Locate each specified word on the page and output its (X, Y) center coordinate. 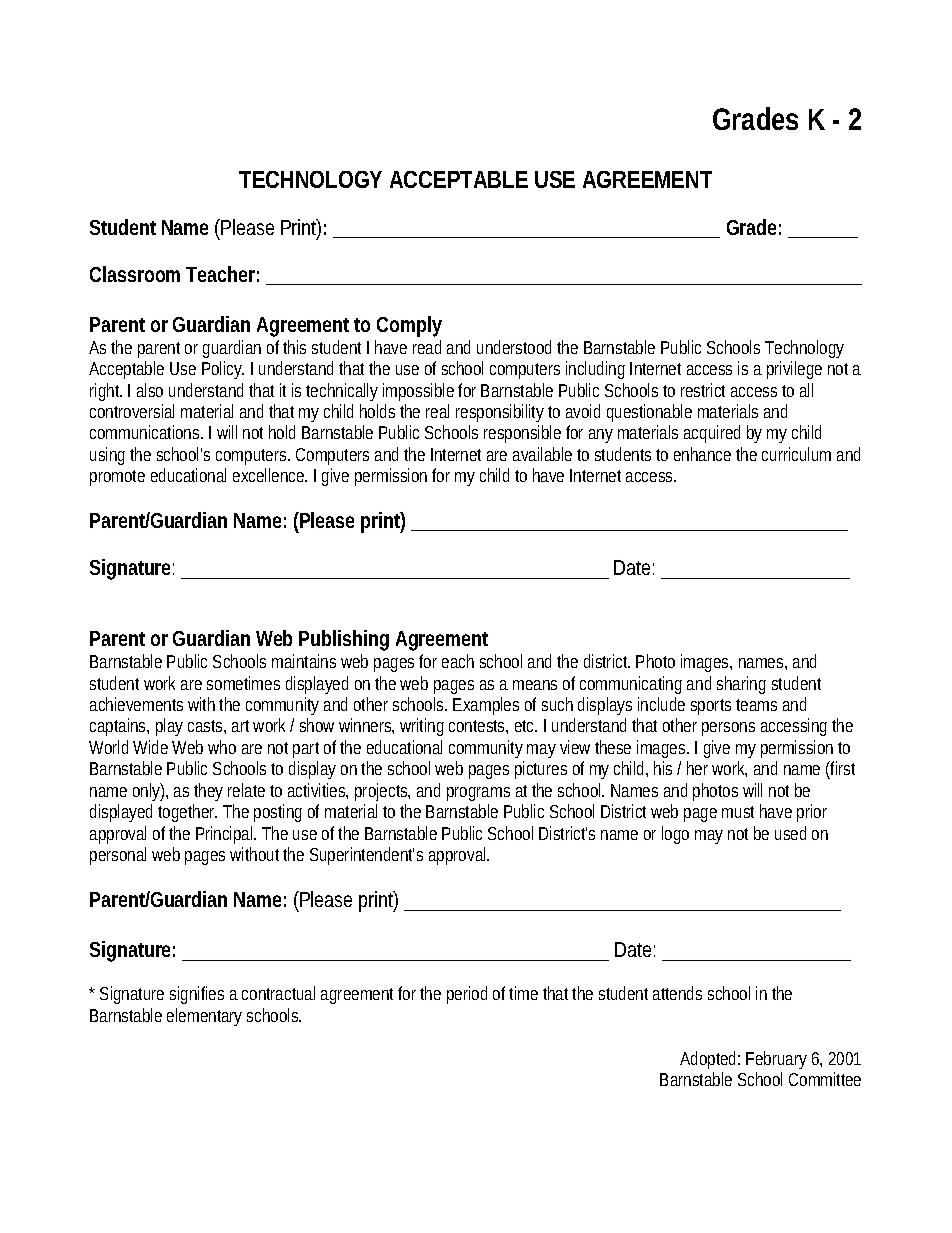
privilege (794, 370)
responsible (522, 434)
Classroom (135, 274)
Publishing (344, 640)
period (467, 995)
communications (146, 432)
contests (478, 727)
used (790, 833)
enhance (702, 454)
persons (728, 729)
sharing (741, 685)
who (222, 747)
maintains (304, 661)
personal (118, 856)
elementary (204, 1017)
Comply (409, 326)
